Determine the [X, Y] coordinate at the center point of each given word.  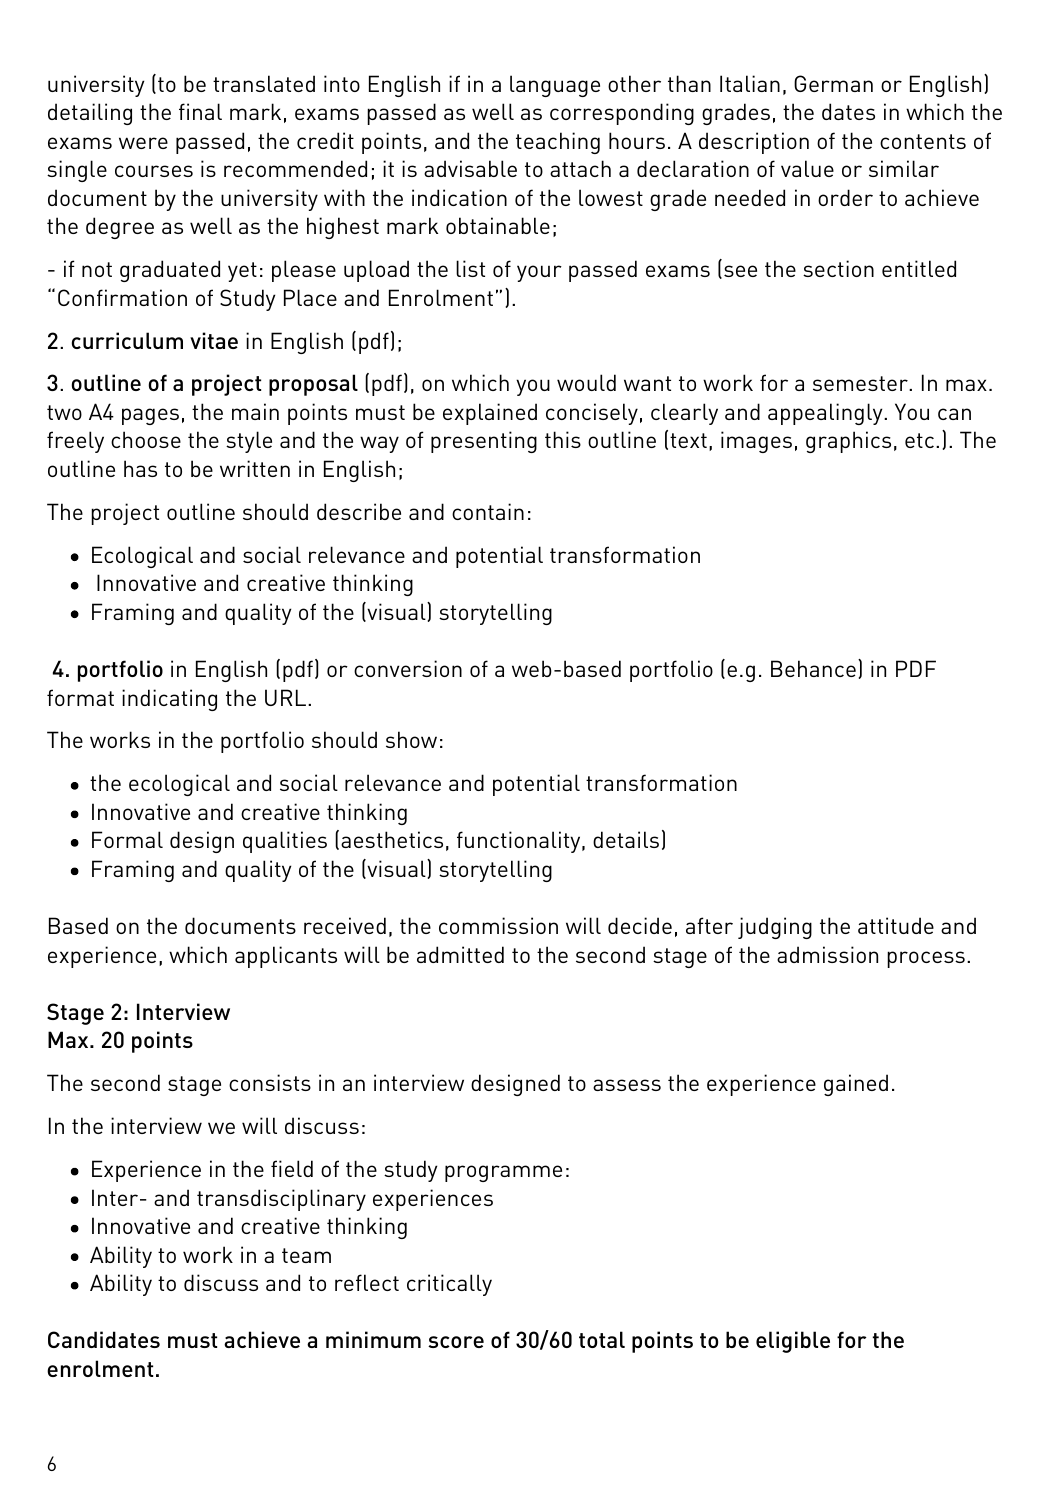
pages [150, 416]
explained [490, 414]
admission [827, 954]
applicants [286, 957]
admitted [460, 954]
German [833, 83]
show [411, 739]
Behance [813, 668]
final [200, 111]
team [306, 1255]
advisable [470, 168]
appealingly [826, 414]
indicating [169, 700]
